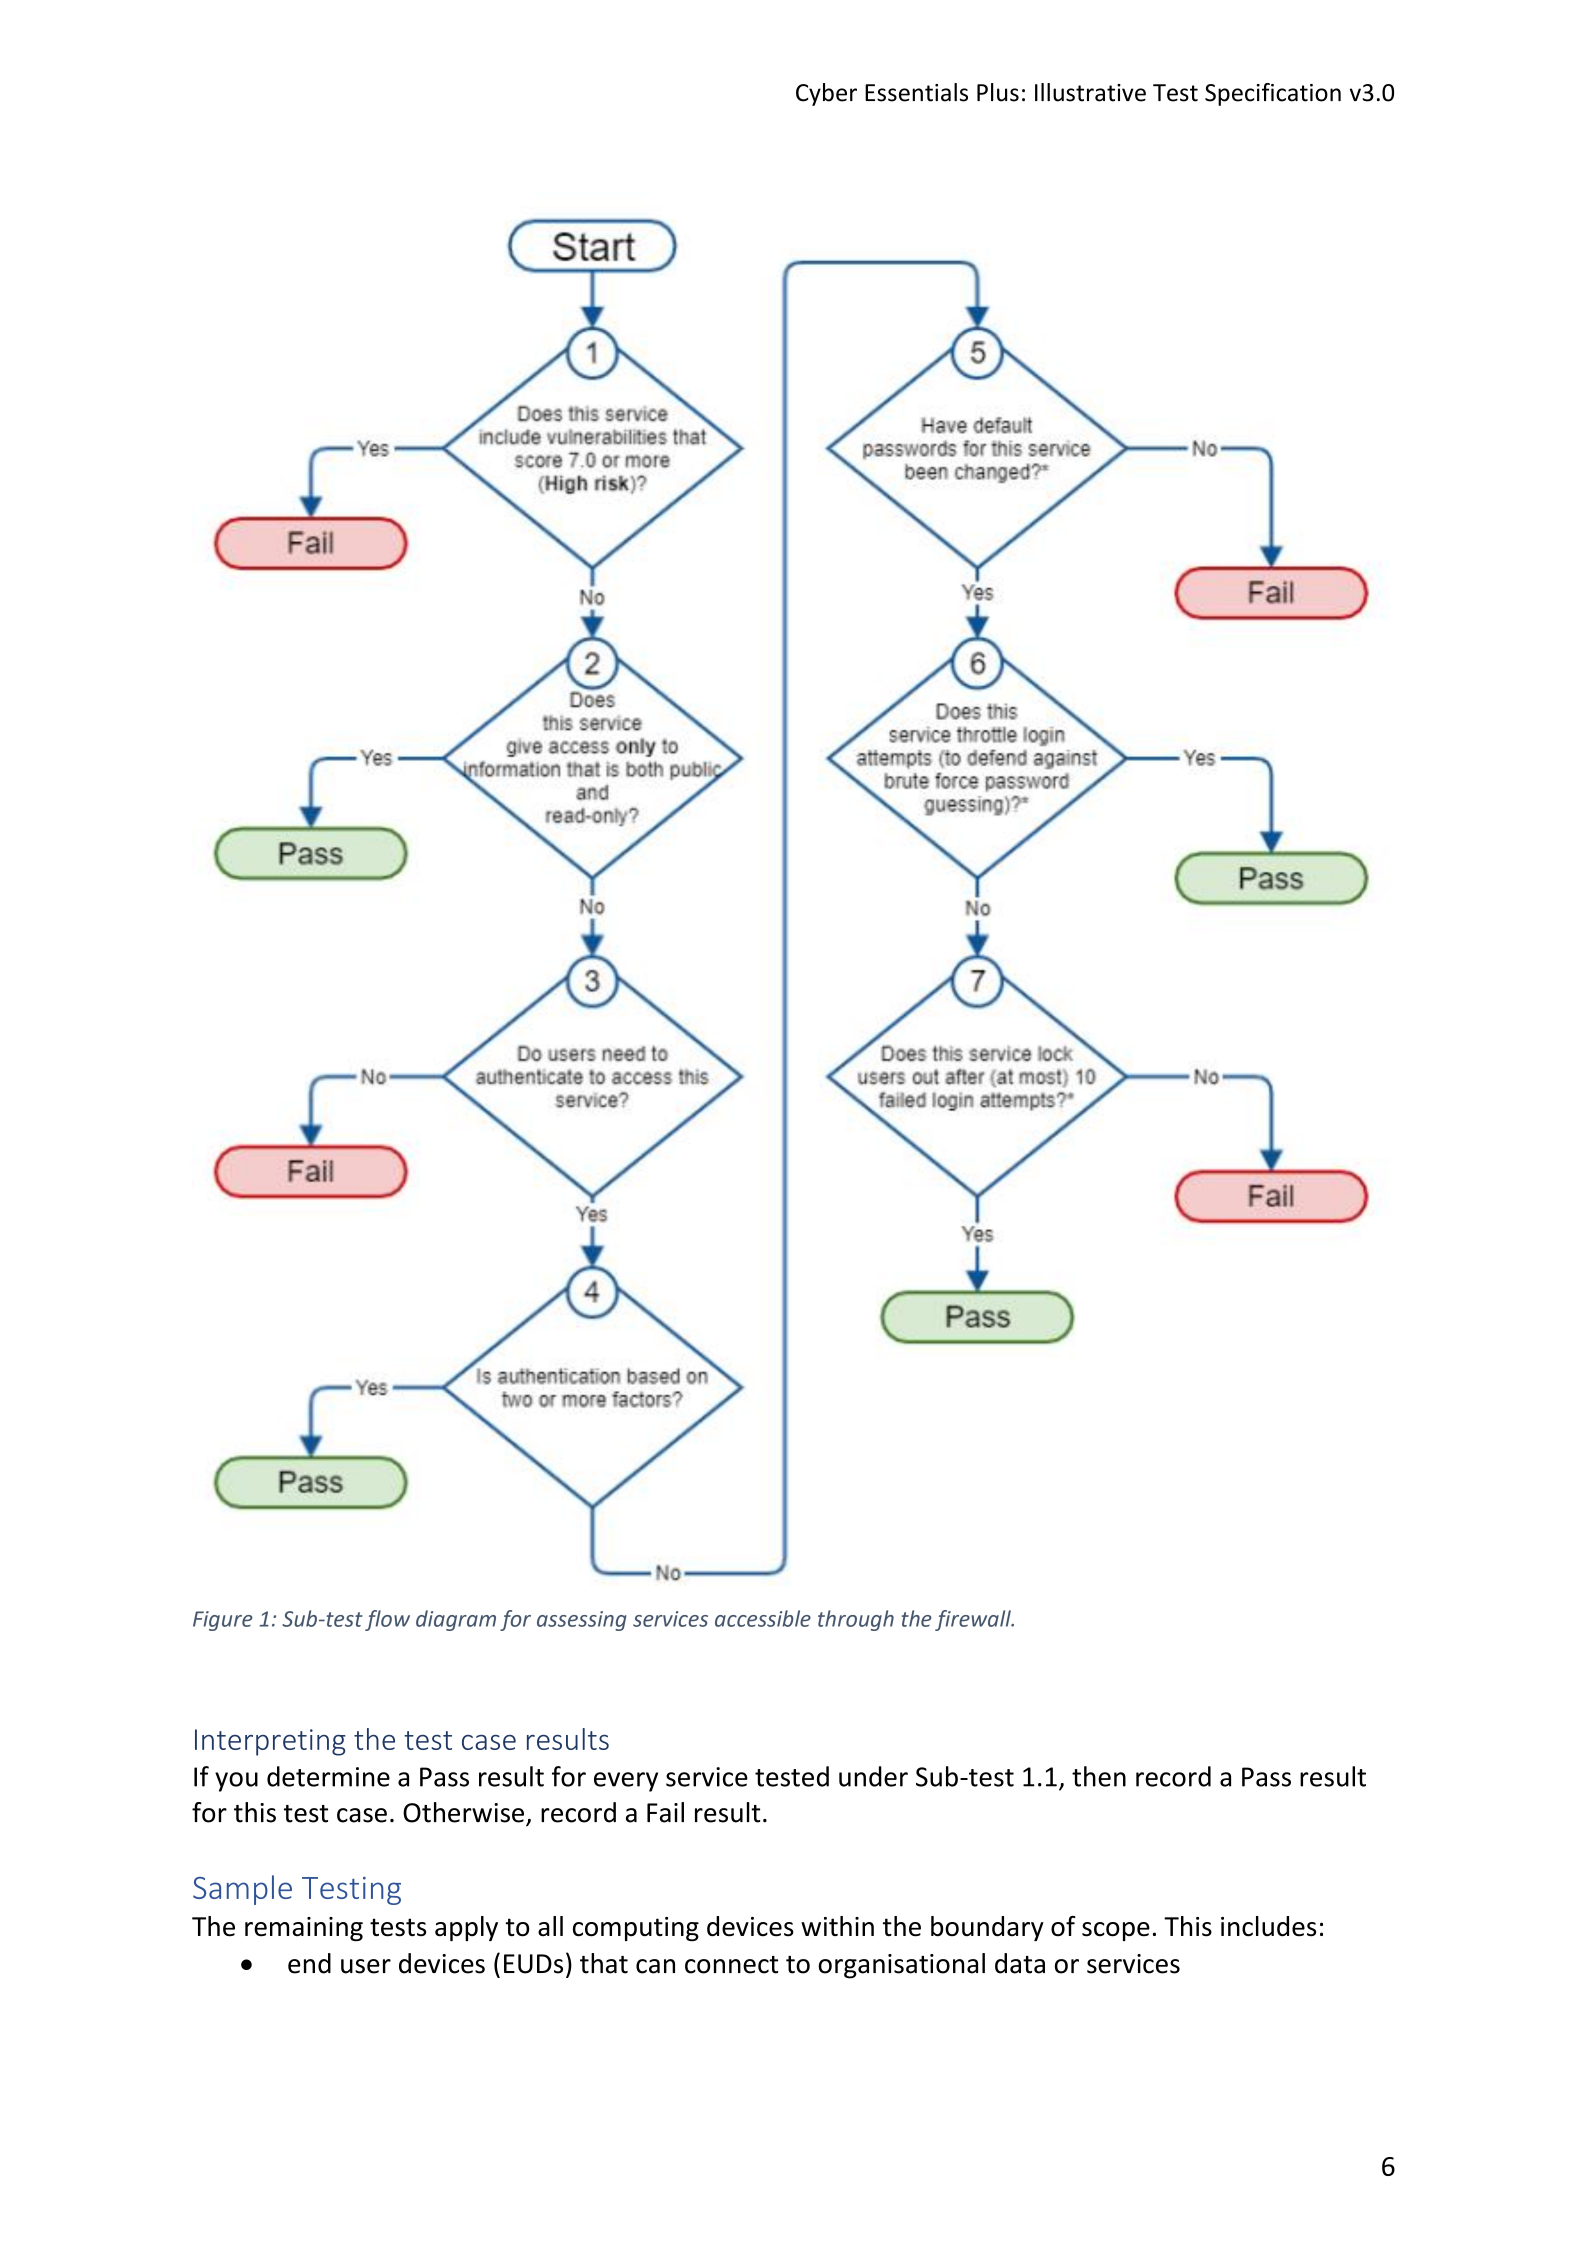 This image has width=1587, height=2244. What do you see at coordinates (1273, 94) in the image?
I see `Specification` at bounding box center [1273, 94].
